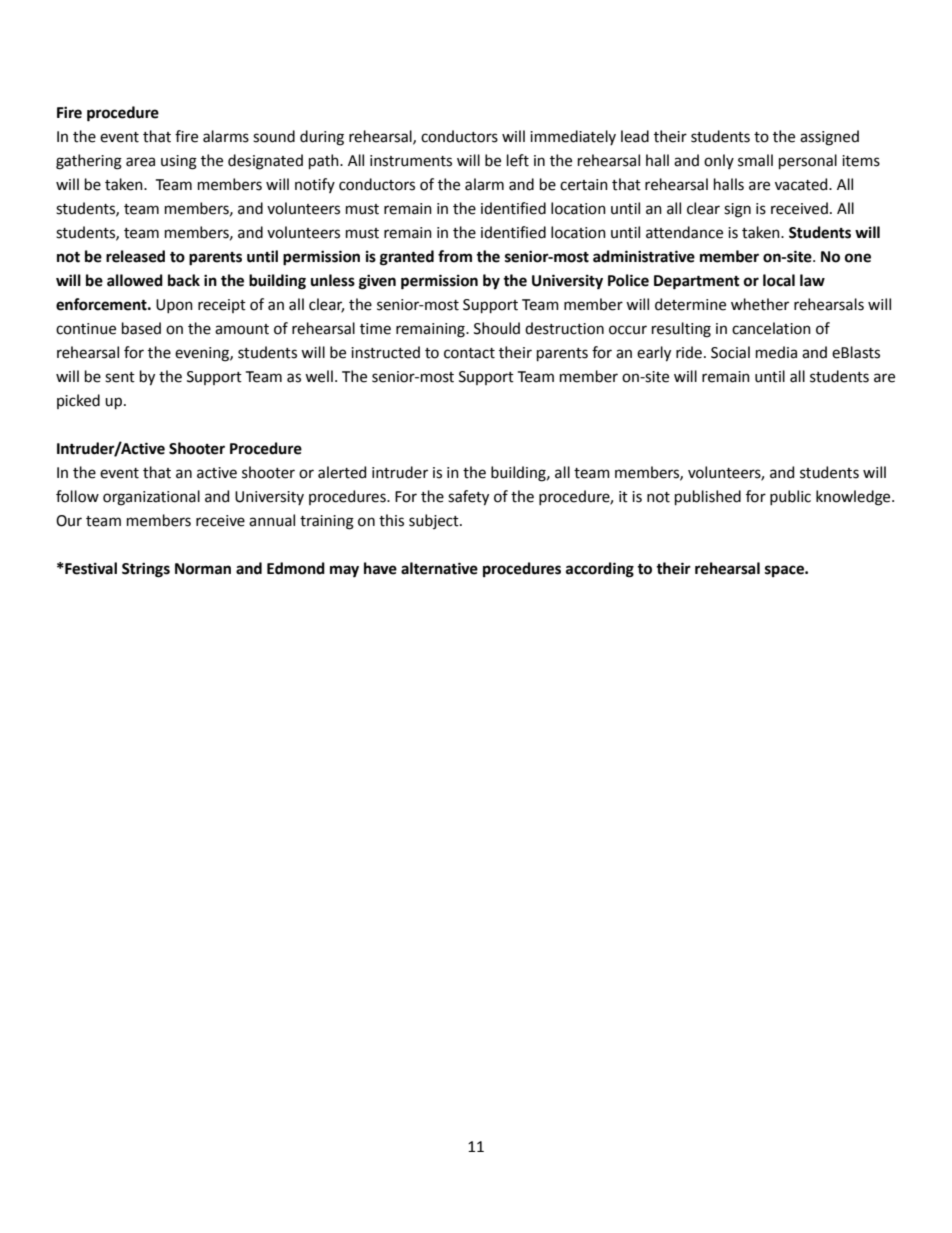 Image resolution: width=952 pixels, height=1233 pixels. Describe the element at coordinates (146, 570) in the page. I see `Strings` at that location.
